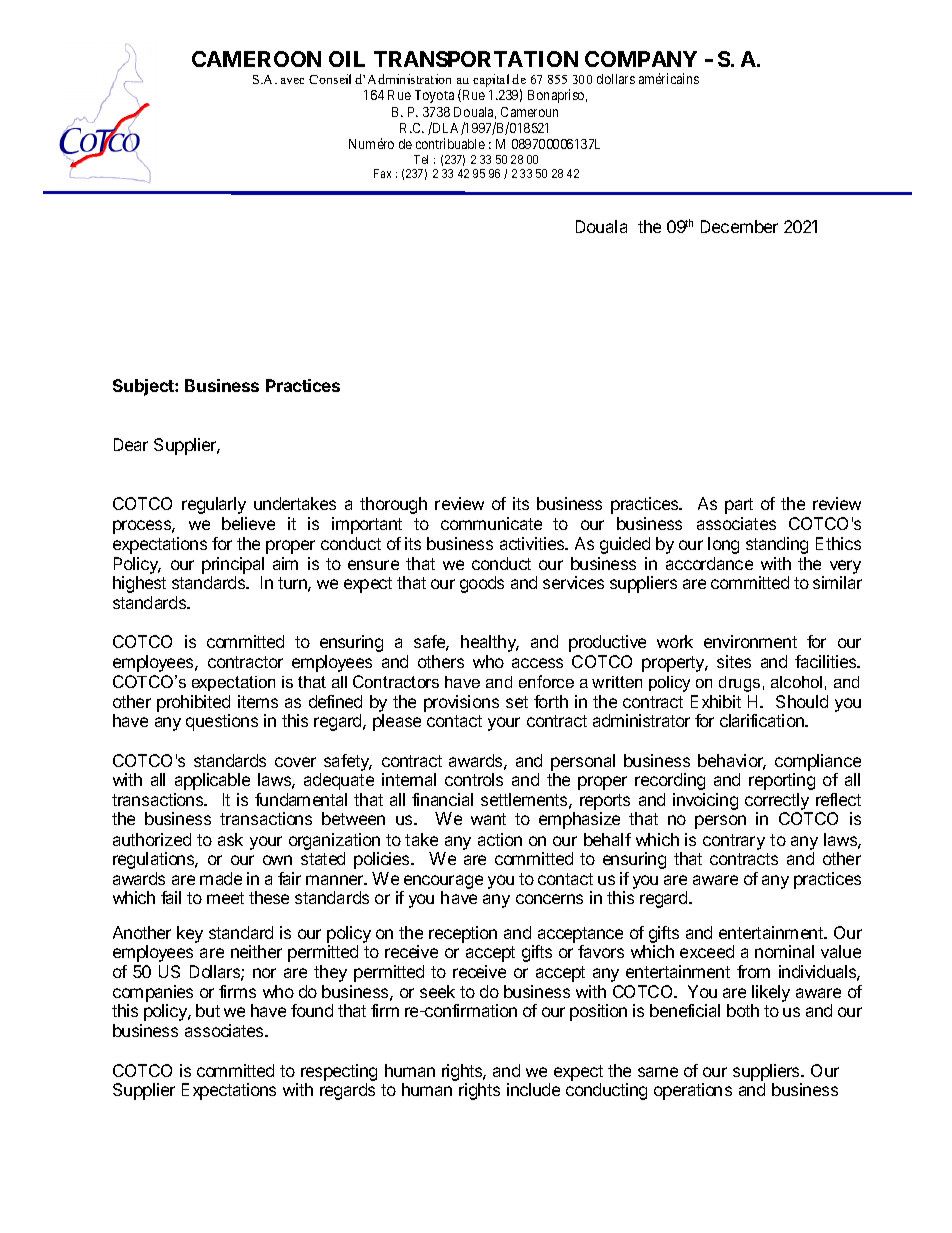 The height and width of the document is (1233, 952). What do you see at coordinates (461, 703) in the document?
I see `provisions` at bounding box center [461, 703].
